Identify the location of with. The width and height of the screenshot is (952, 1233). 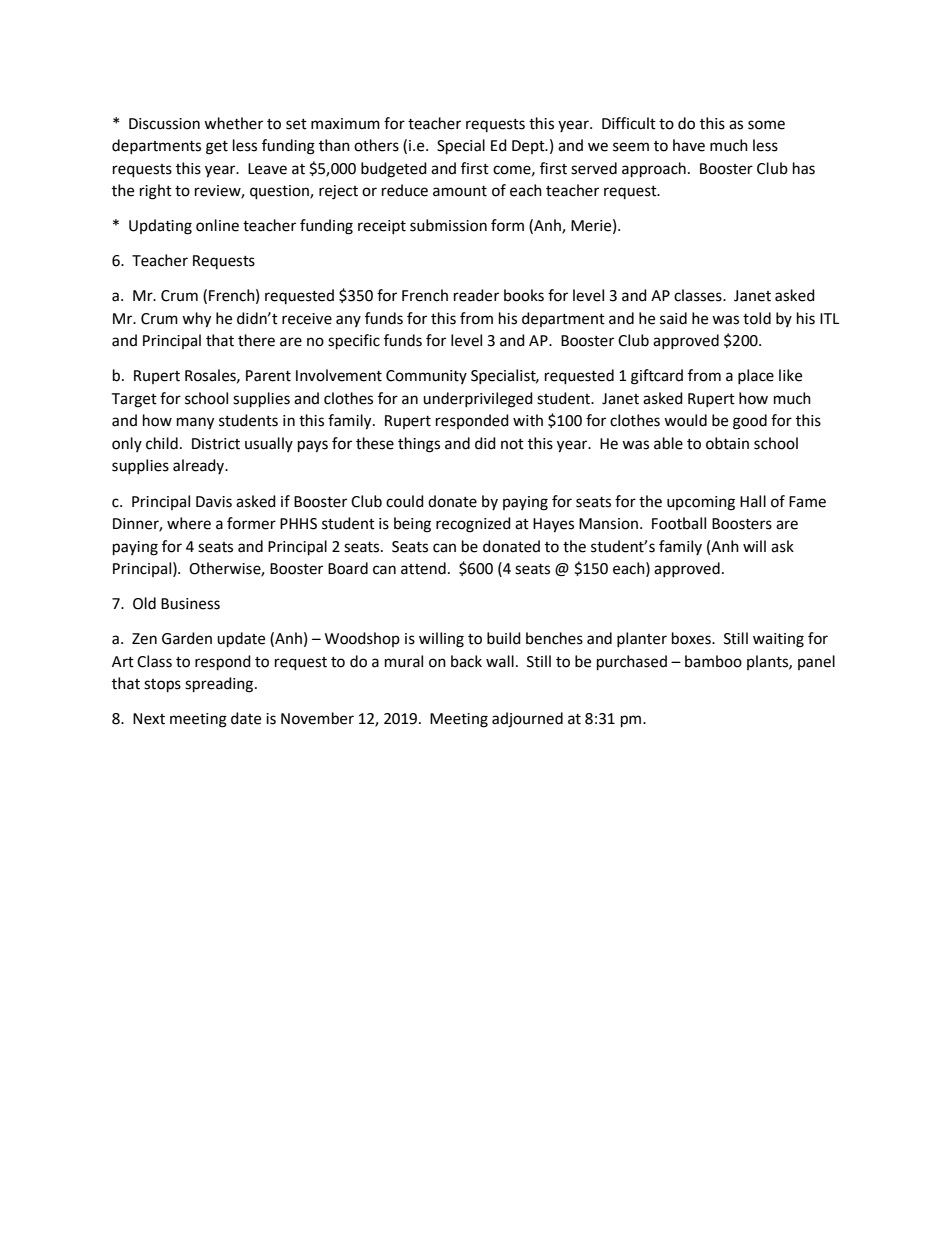
(528, 420).
